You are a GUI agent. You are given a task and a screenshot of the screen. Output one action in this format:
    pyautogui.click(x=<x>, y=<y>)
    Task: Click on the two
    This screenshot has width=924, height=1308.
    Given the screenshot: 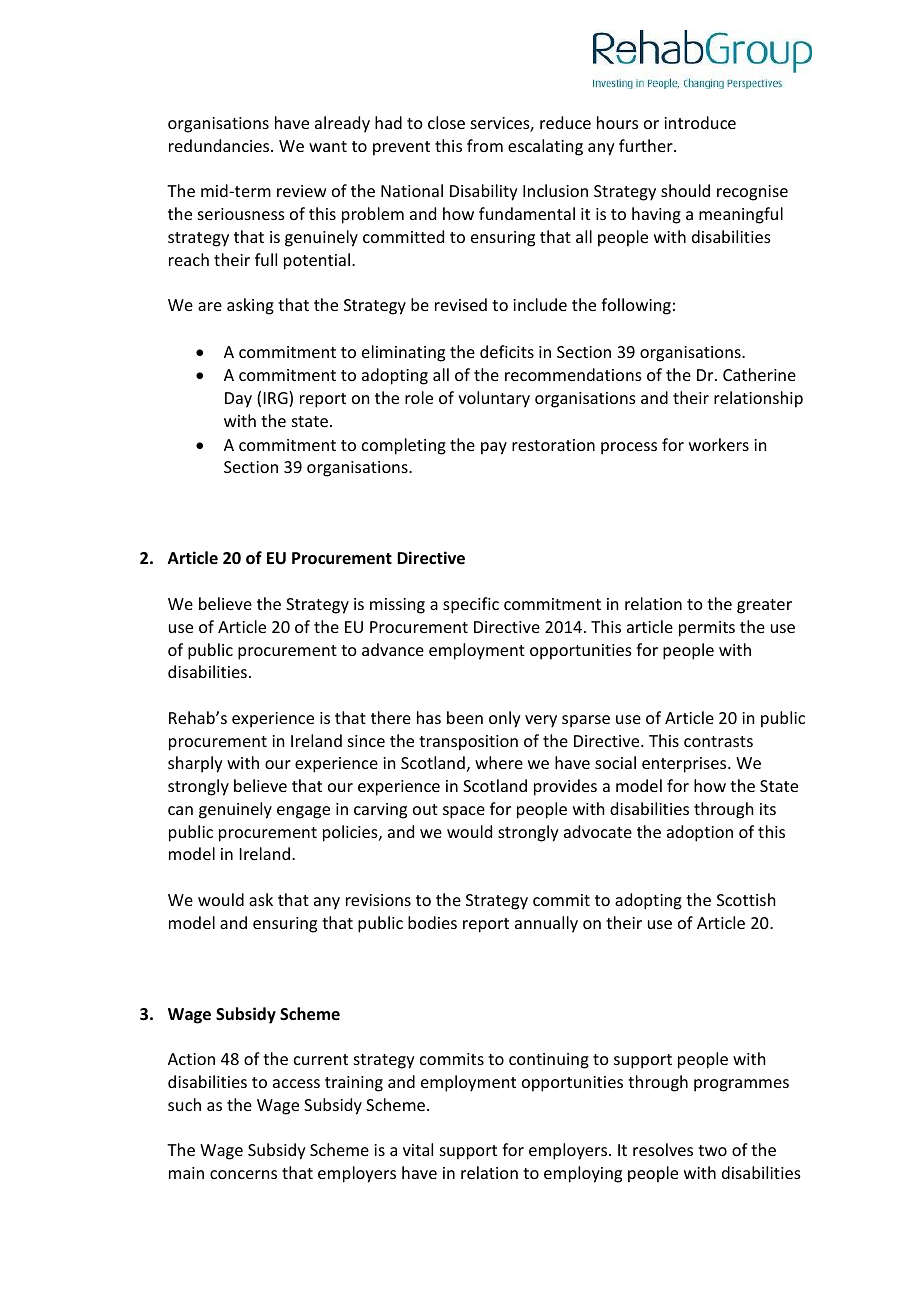 What is the action you would take?
    pyautogui.click(x=712, y=1150)
